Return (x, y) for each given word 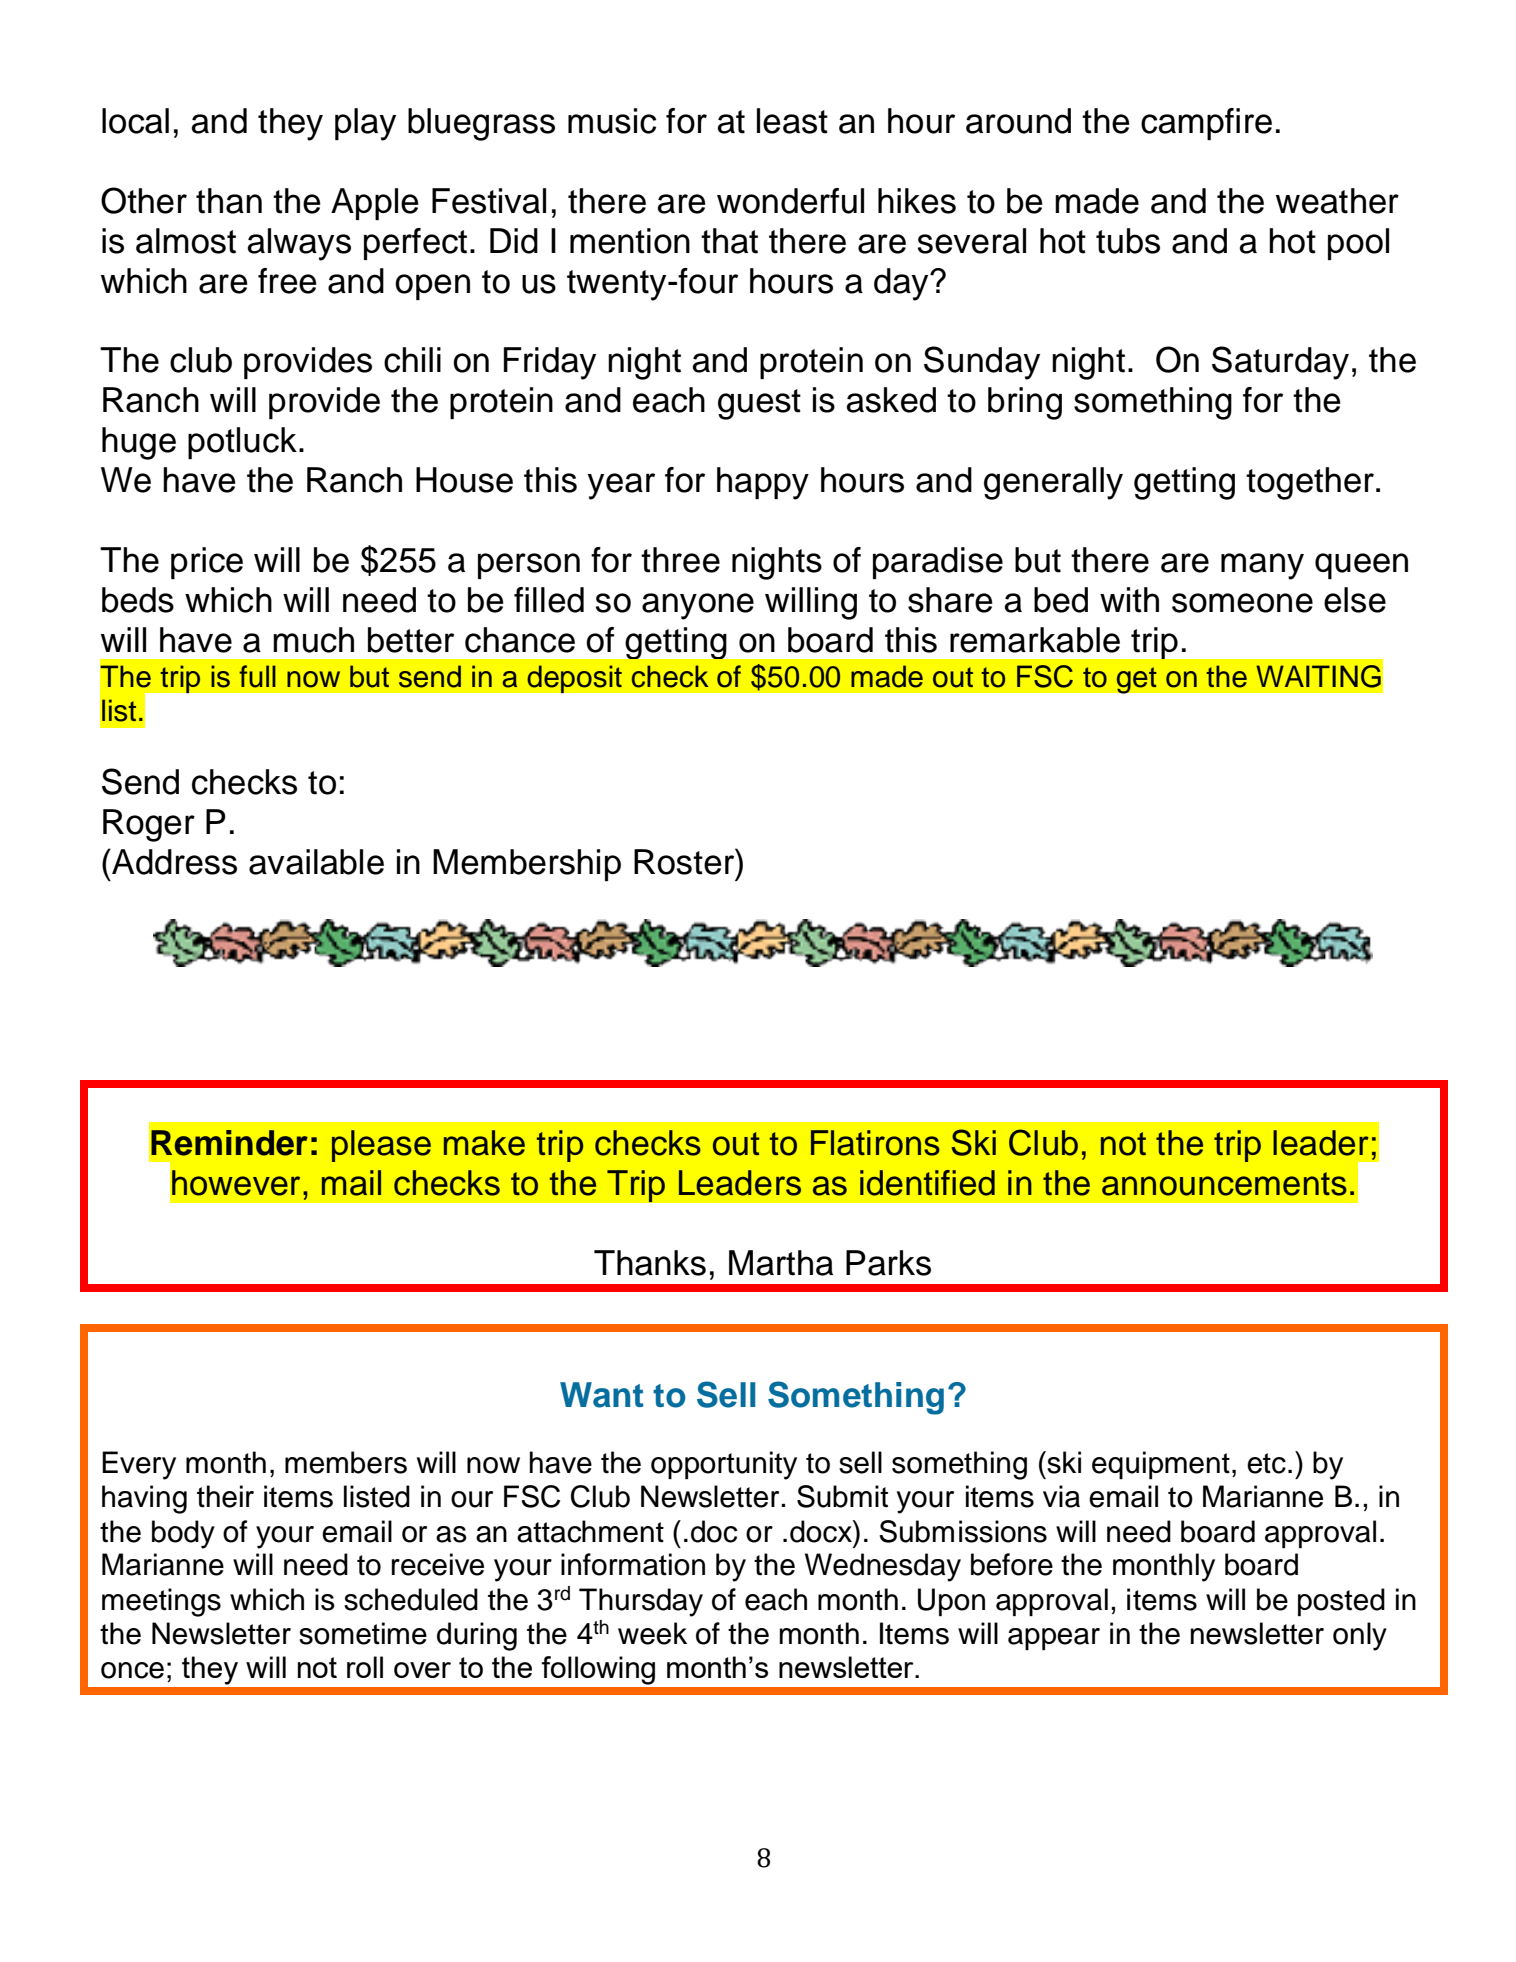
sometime (363, 1633)
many (1262, 566)
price (207, 563)
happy (763, 483)
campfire (1206, 124)
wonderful (790, 201)
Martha (781, 1263)
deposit (574, 679)
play (365, 124)
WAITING (1318, 676)
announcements (1224, 1184)
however (236, 1183)
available (316, 862)
